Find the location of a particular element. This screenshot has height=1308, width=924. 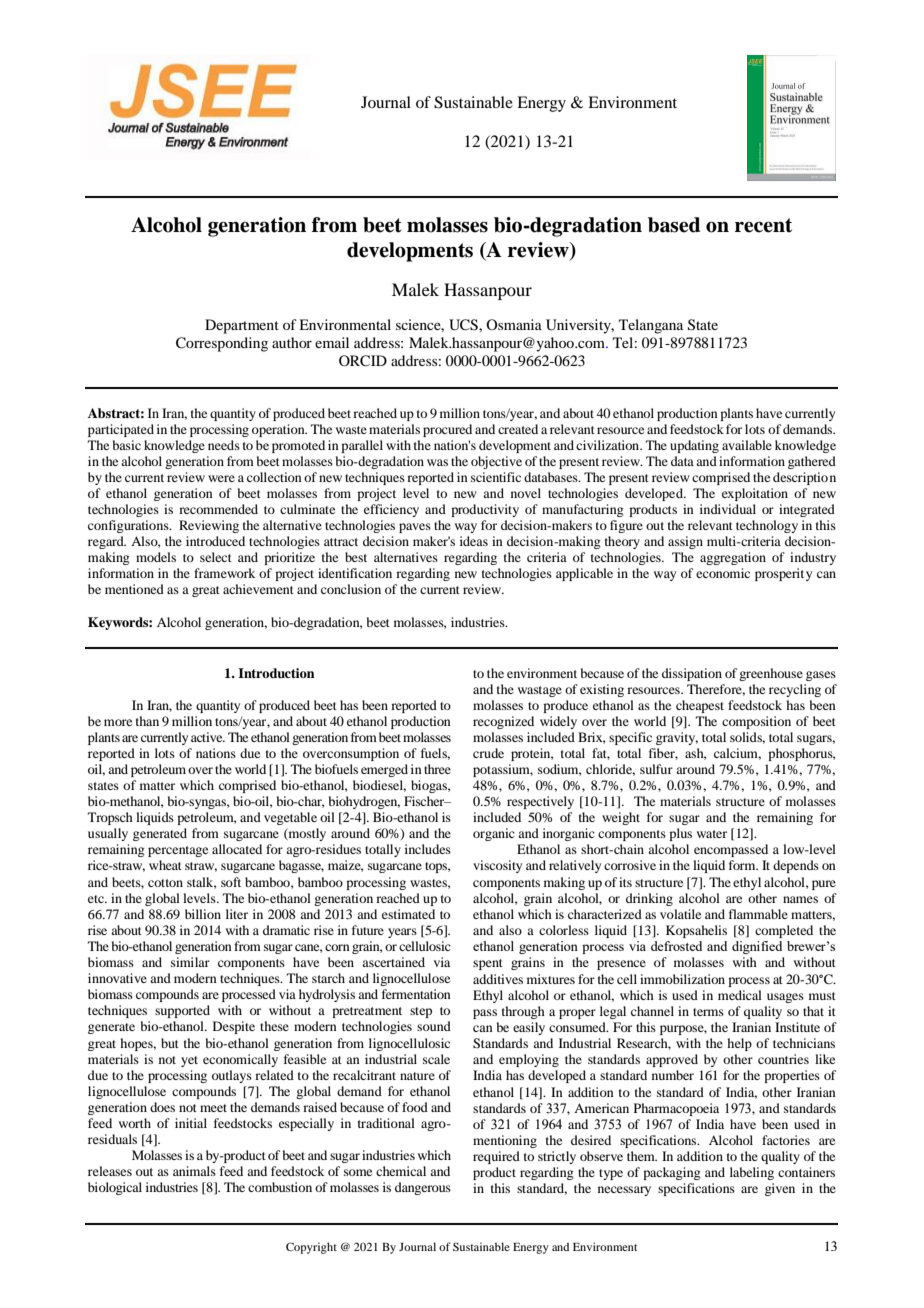

composition is located at coordinates (756, 722).
